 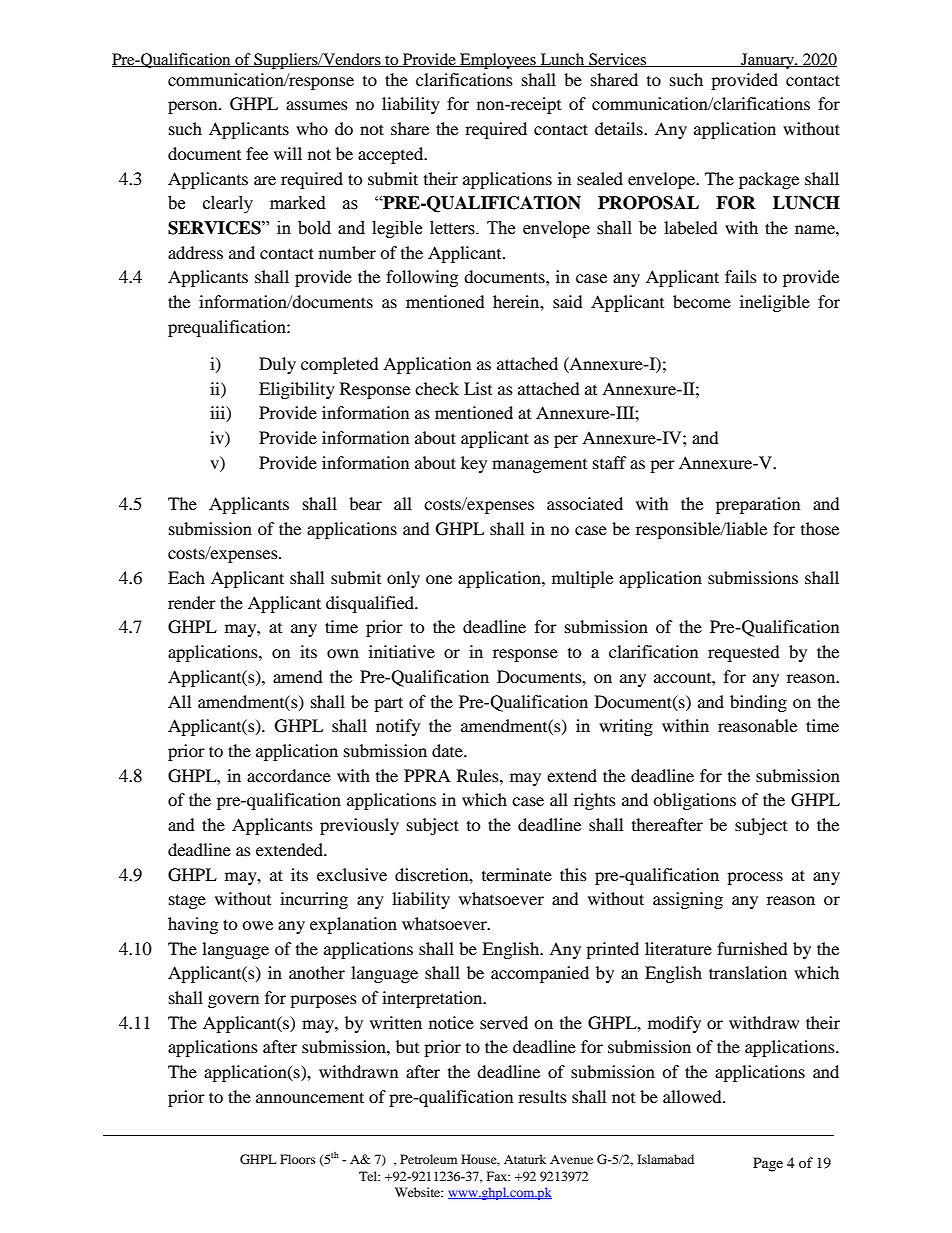 I want to click on Page, so click(x=768, y=1164).
